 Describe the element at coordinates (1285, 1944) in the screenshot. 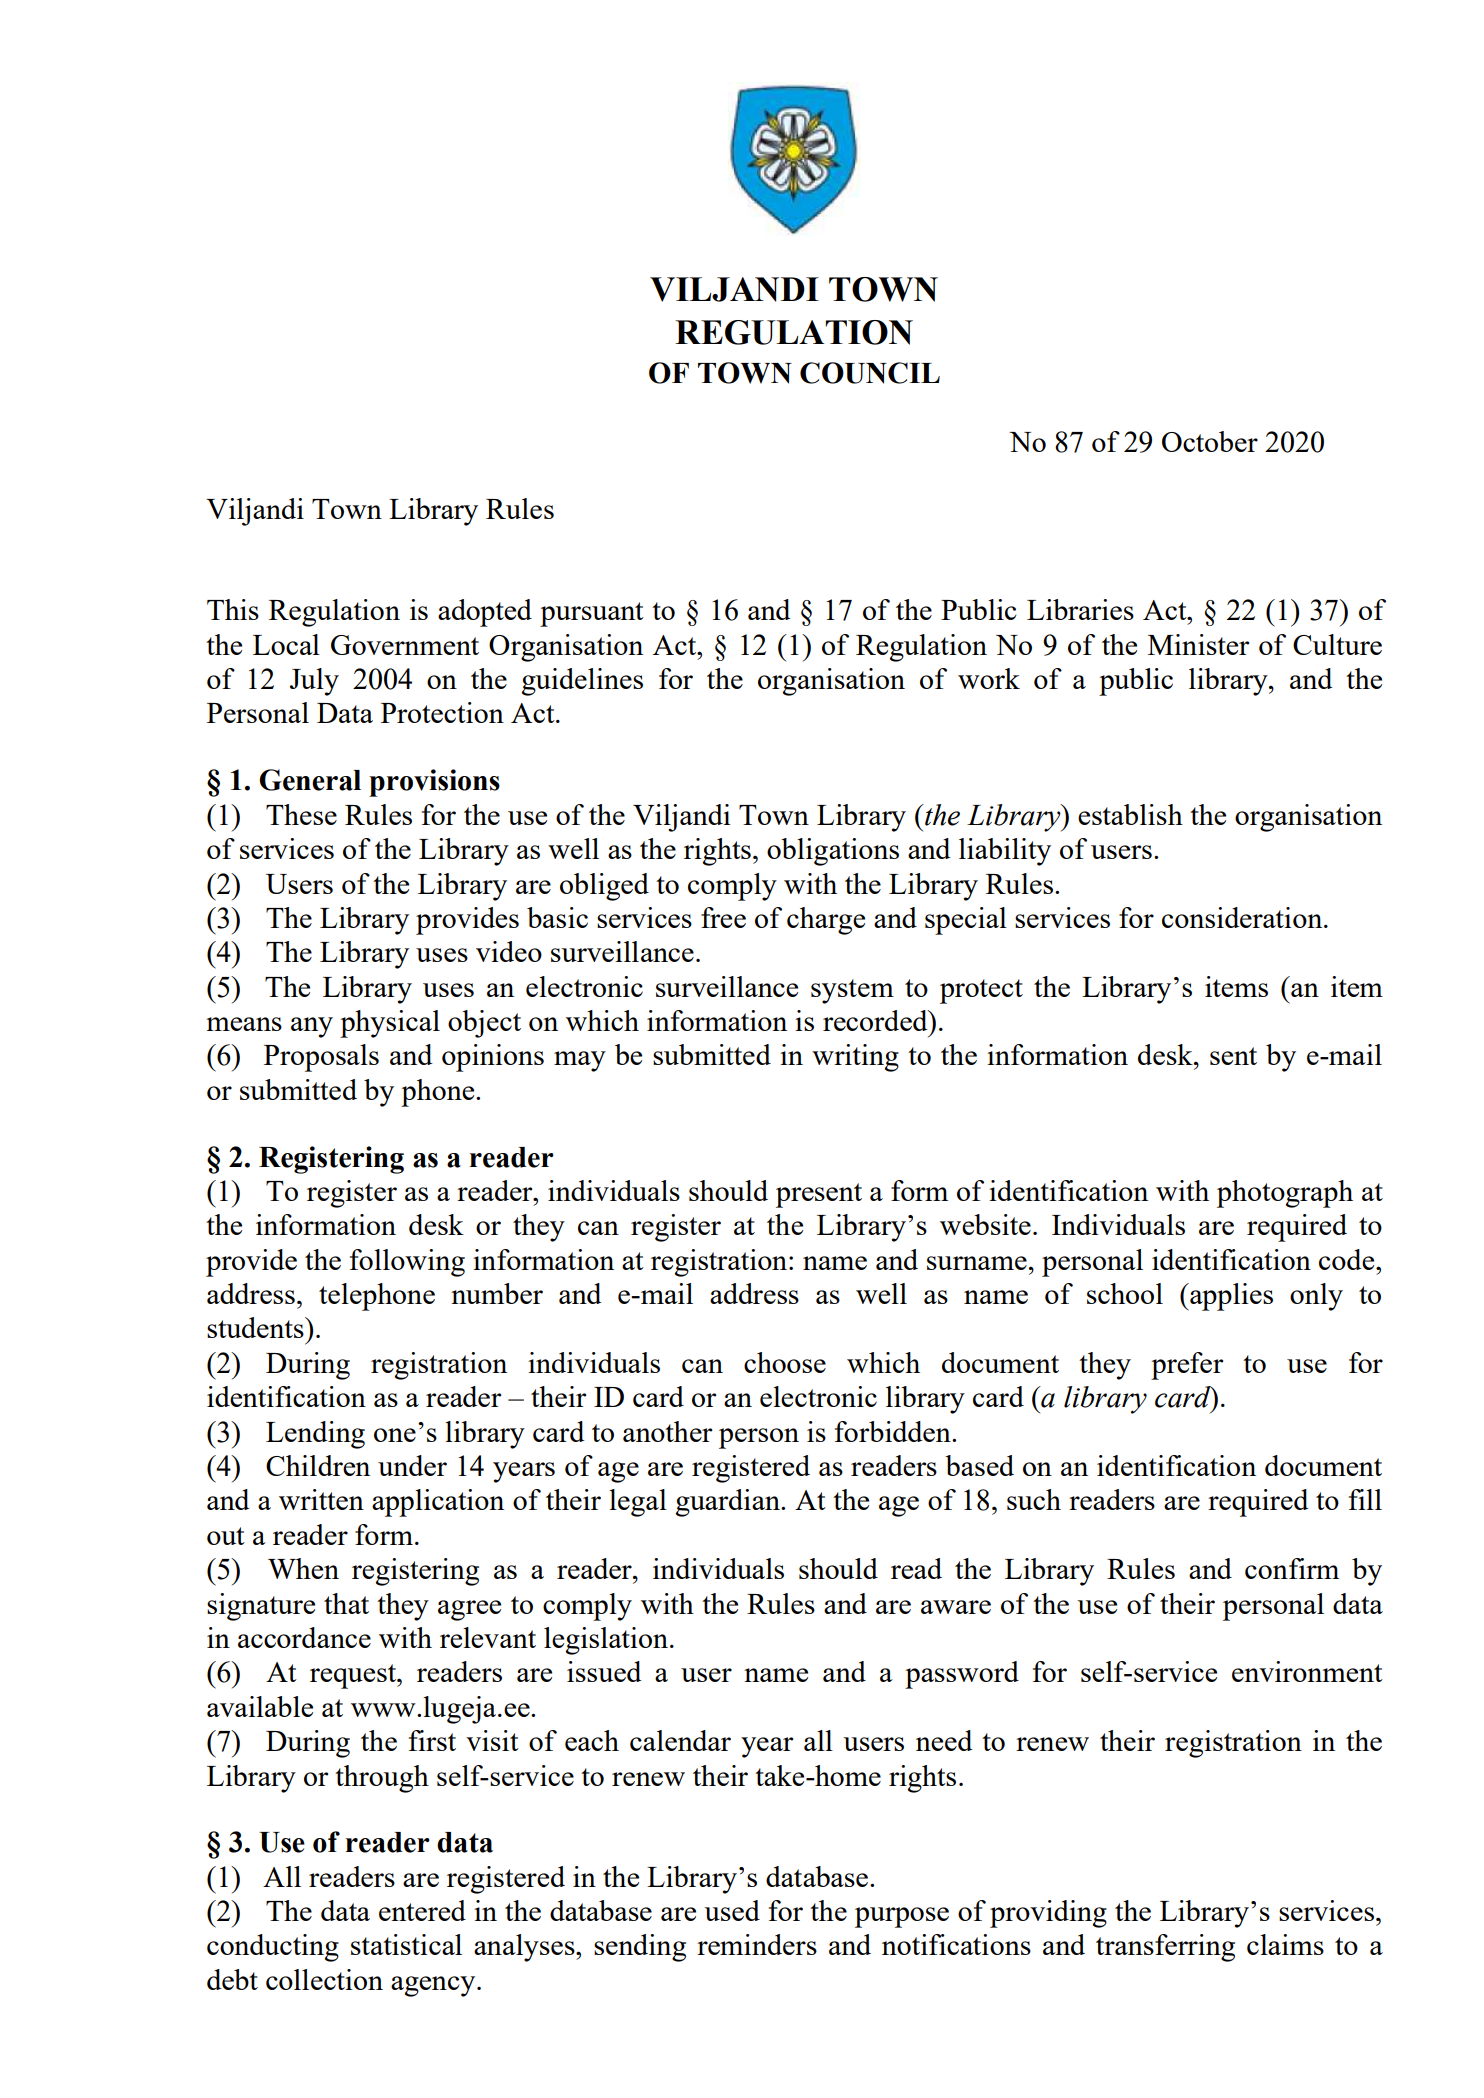

I see `claims` at that location.
